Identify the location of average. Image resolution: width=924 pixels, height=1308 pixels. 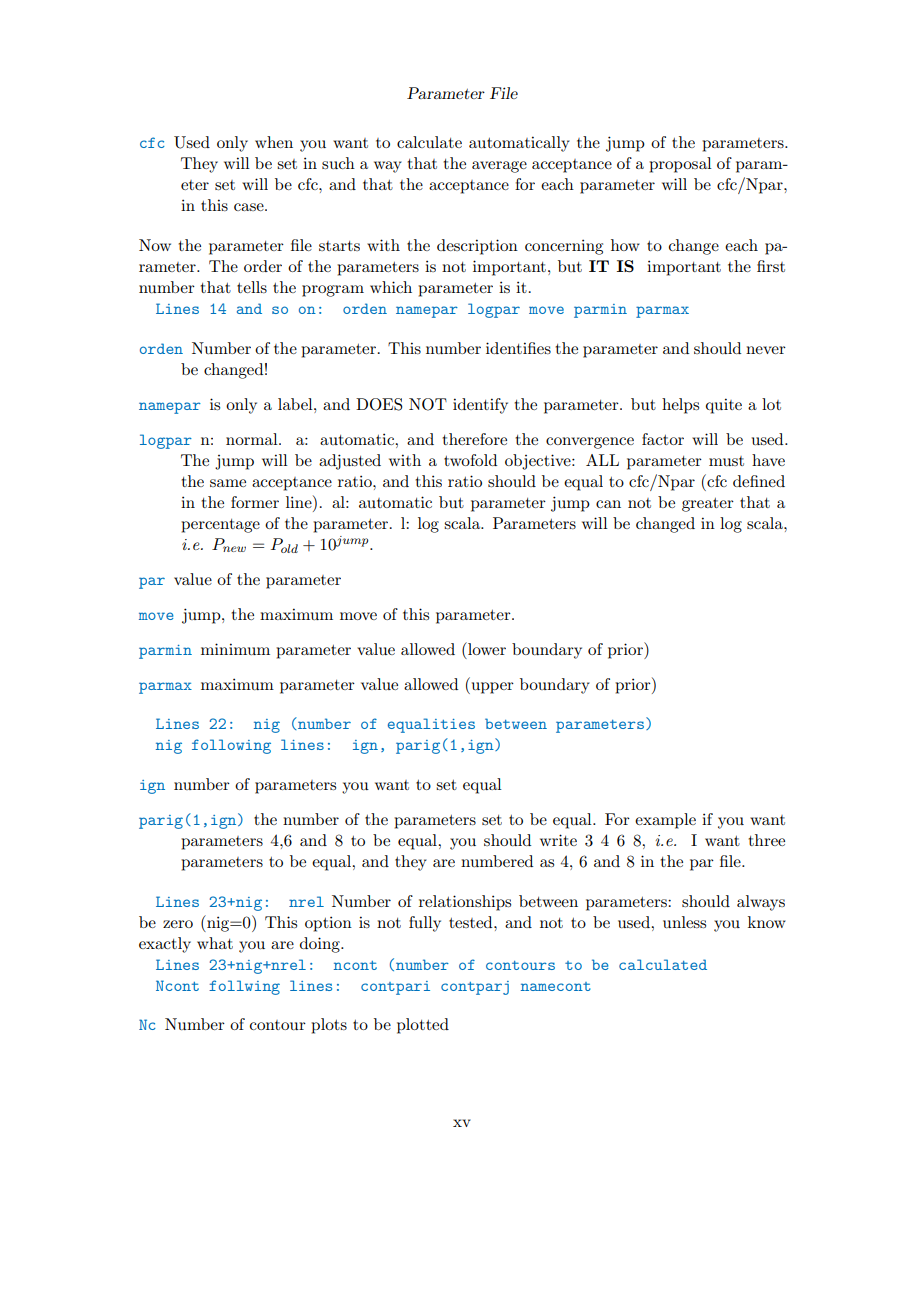
(499, 167).
